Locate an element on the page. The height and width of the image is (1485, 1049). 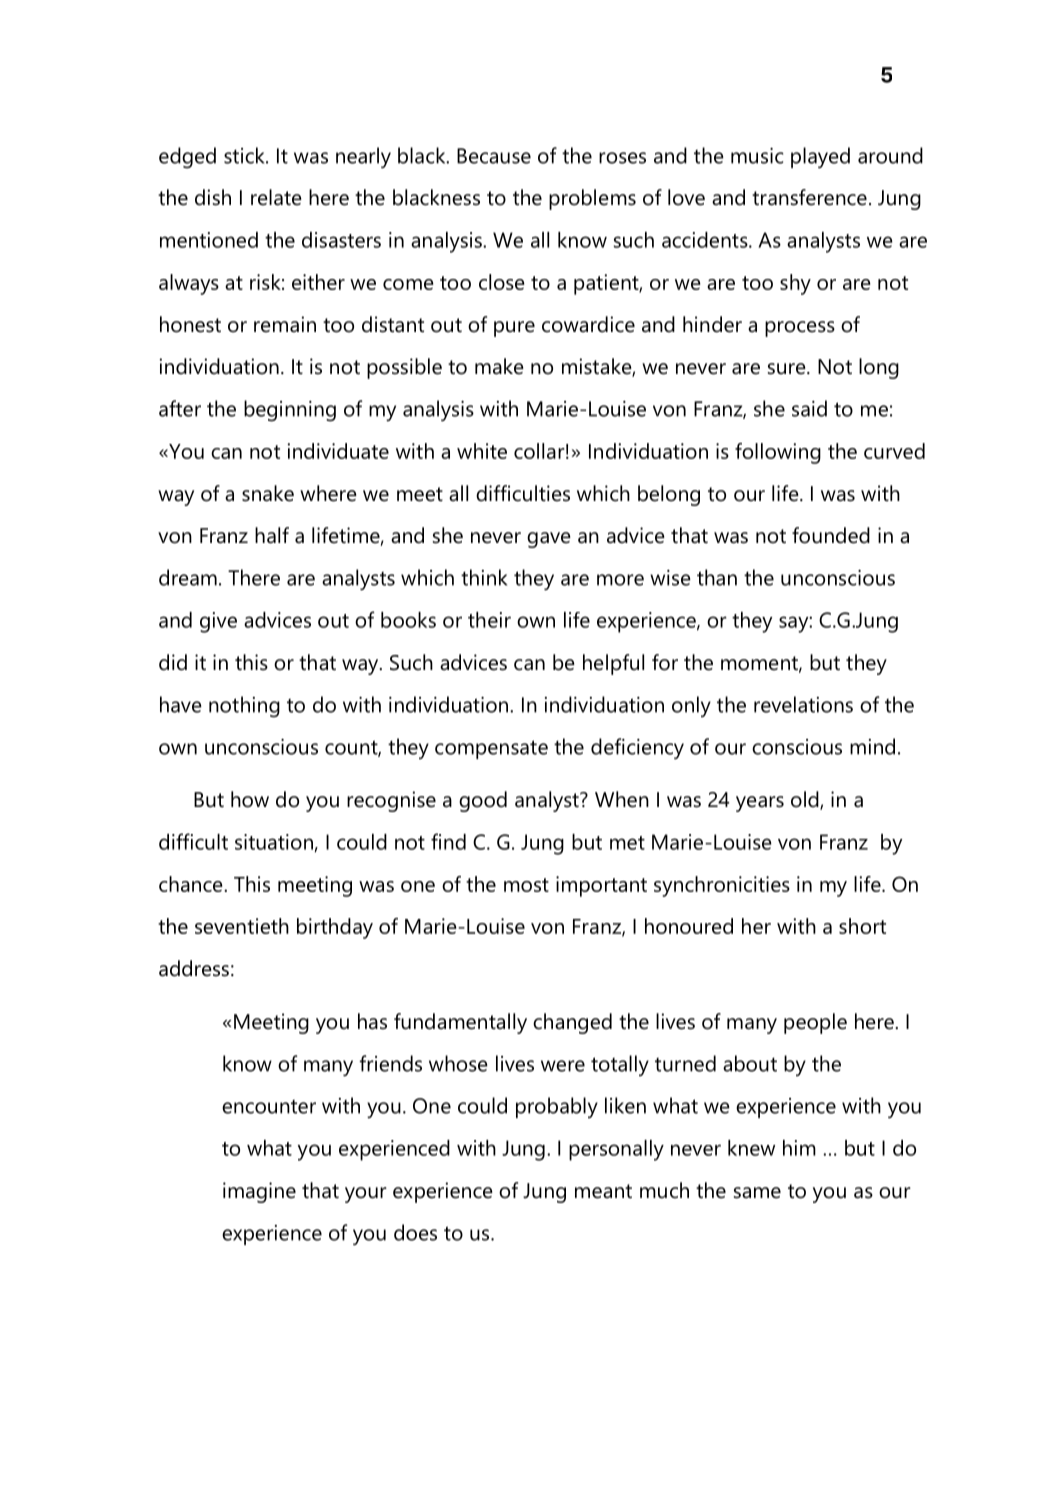
most is located at coordinates (526, 885).
